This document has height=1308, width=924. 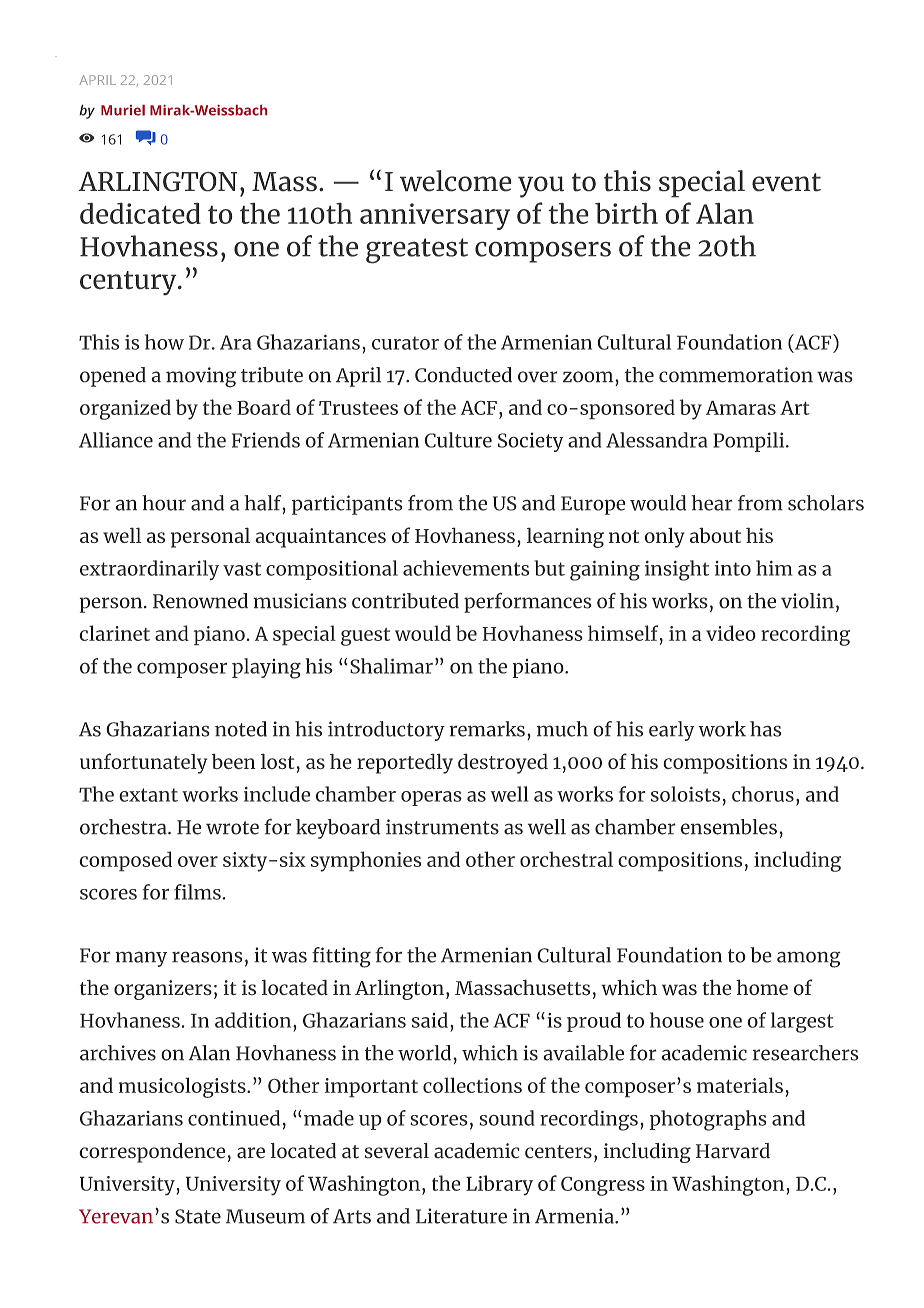 I want to click on playing, so click(x=266, y=668).
